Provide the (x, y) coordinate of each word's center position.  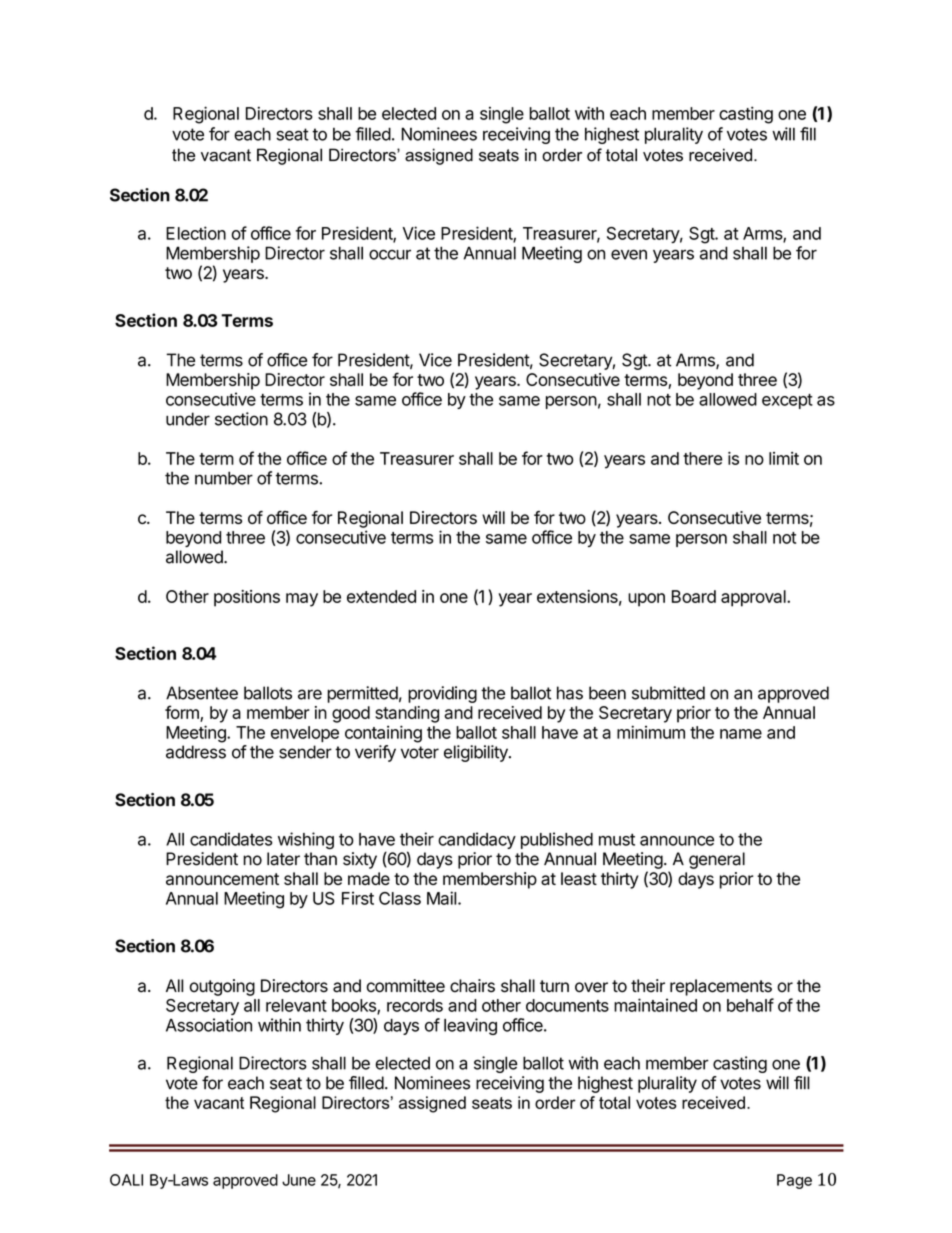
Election (196, 233)
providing (442, 694)
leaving (470, 1026)
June (299, 1180)
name (741, 734)
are (310, 694)
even (629, 254)
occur (390, 254)
